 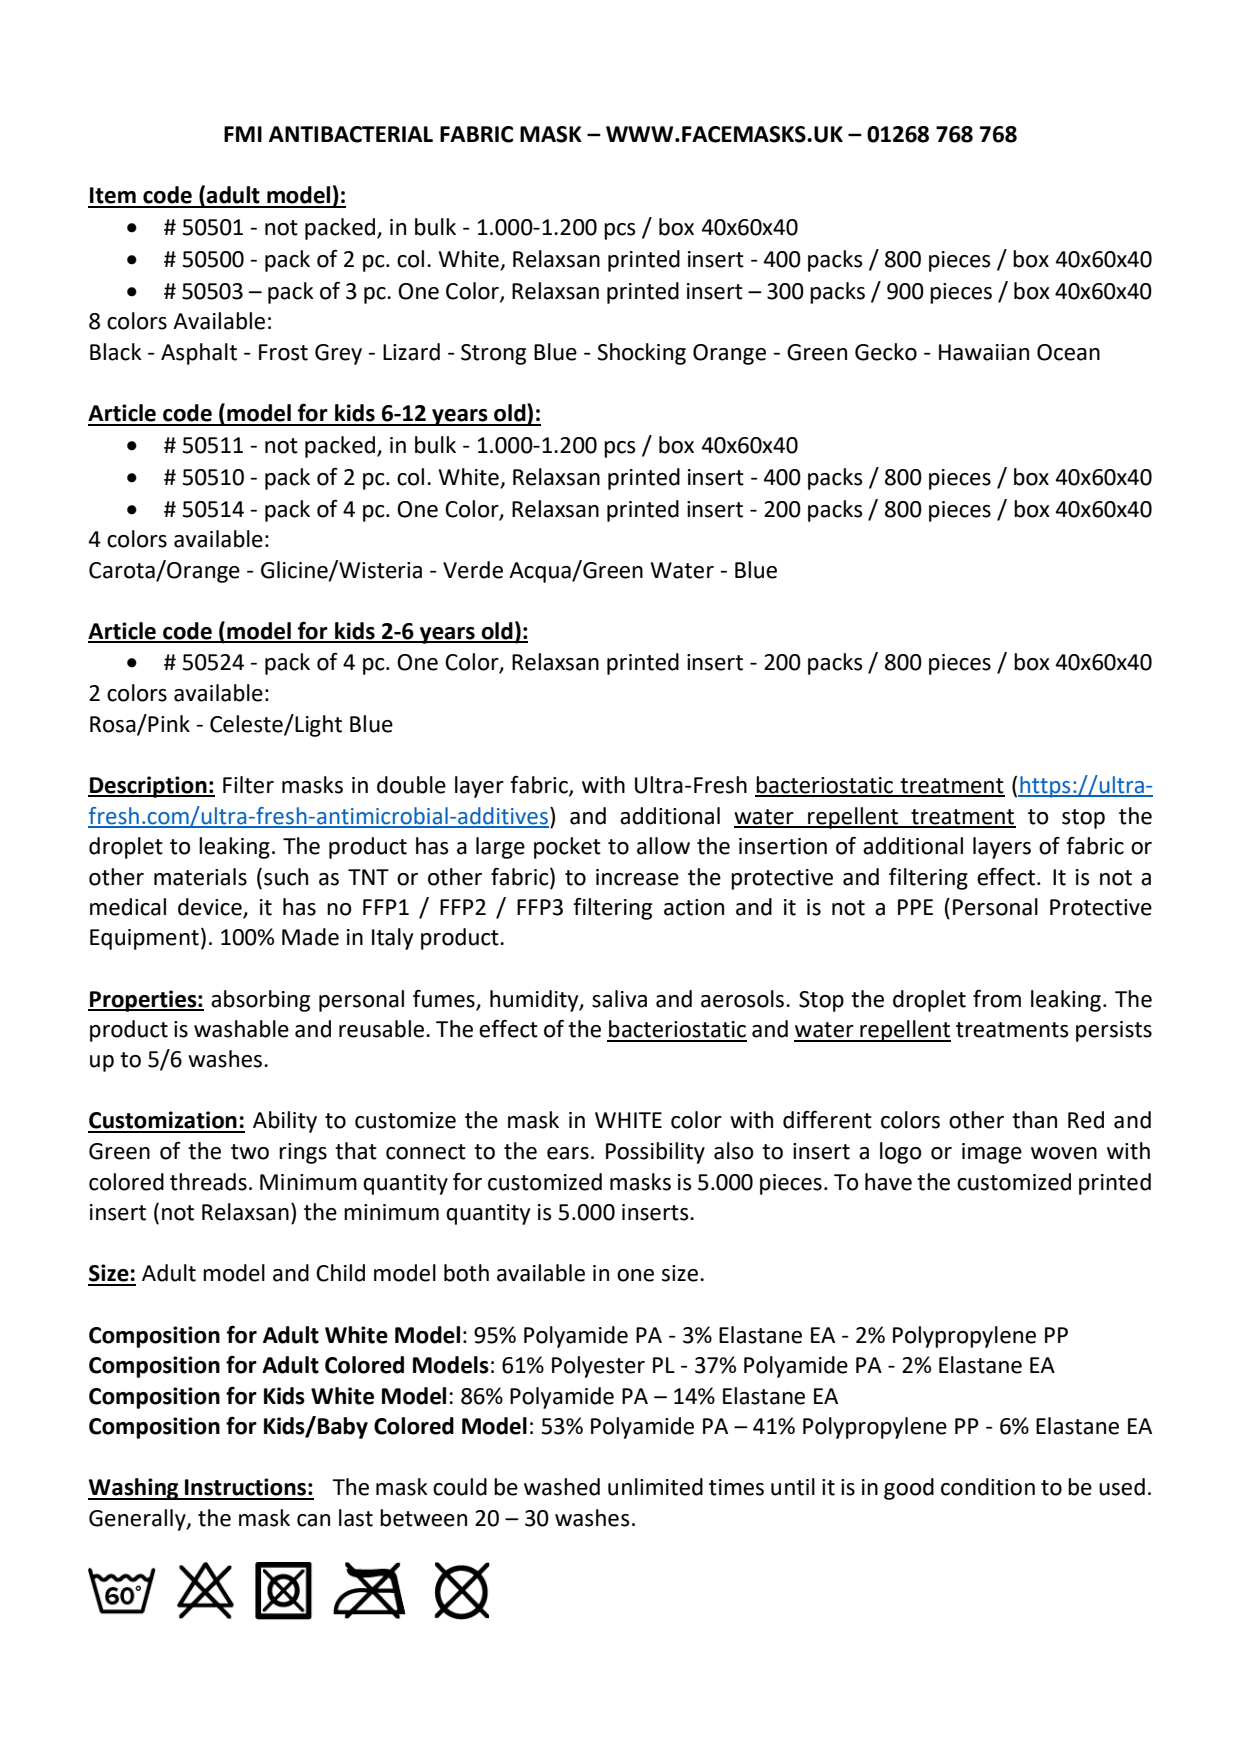 I want to click on Shocking, so click(x=641, y=354).
